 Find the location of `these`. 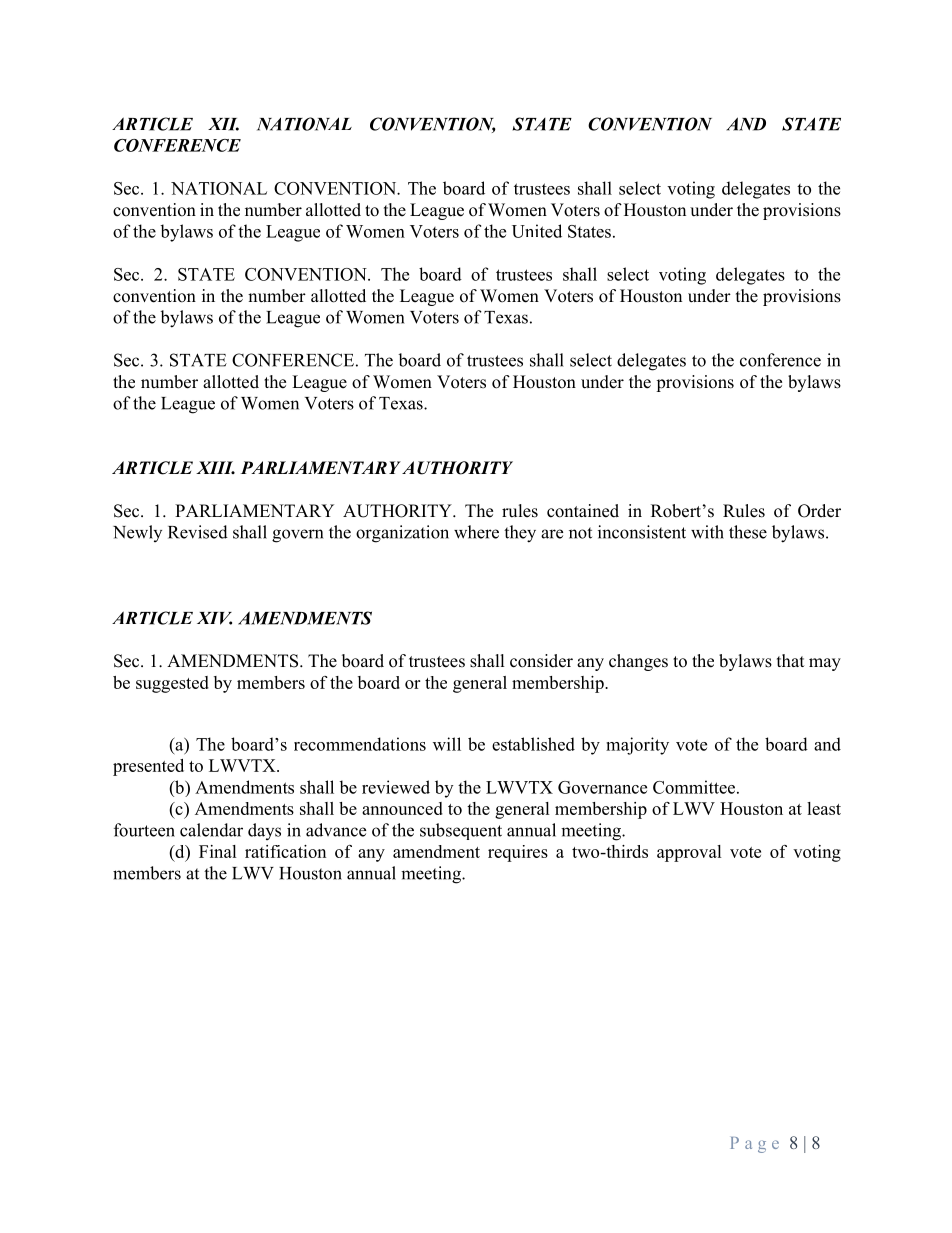

these is located at coordinates (748, 532).
